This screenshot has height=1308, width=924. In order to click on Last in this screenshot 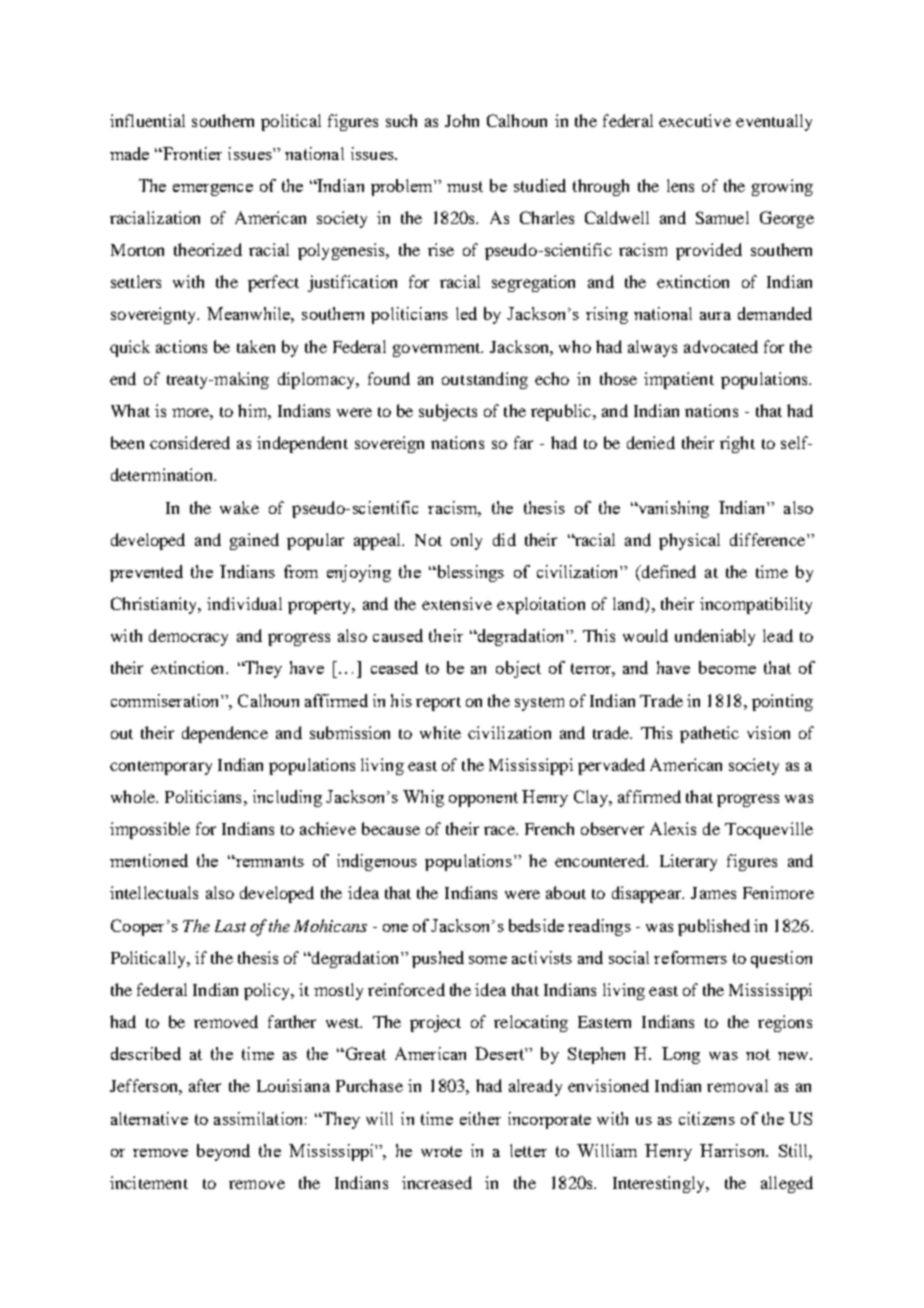, I will do `click(230, 926)`.
